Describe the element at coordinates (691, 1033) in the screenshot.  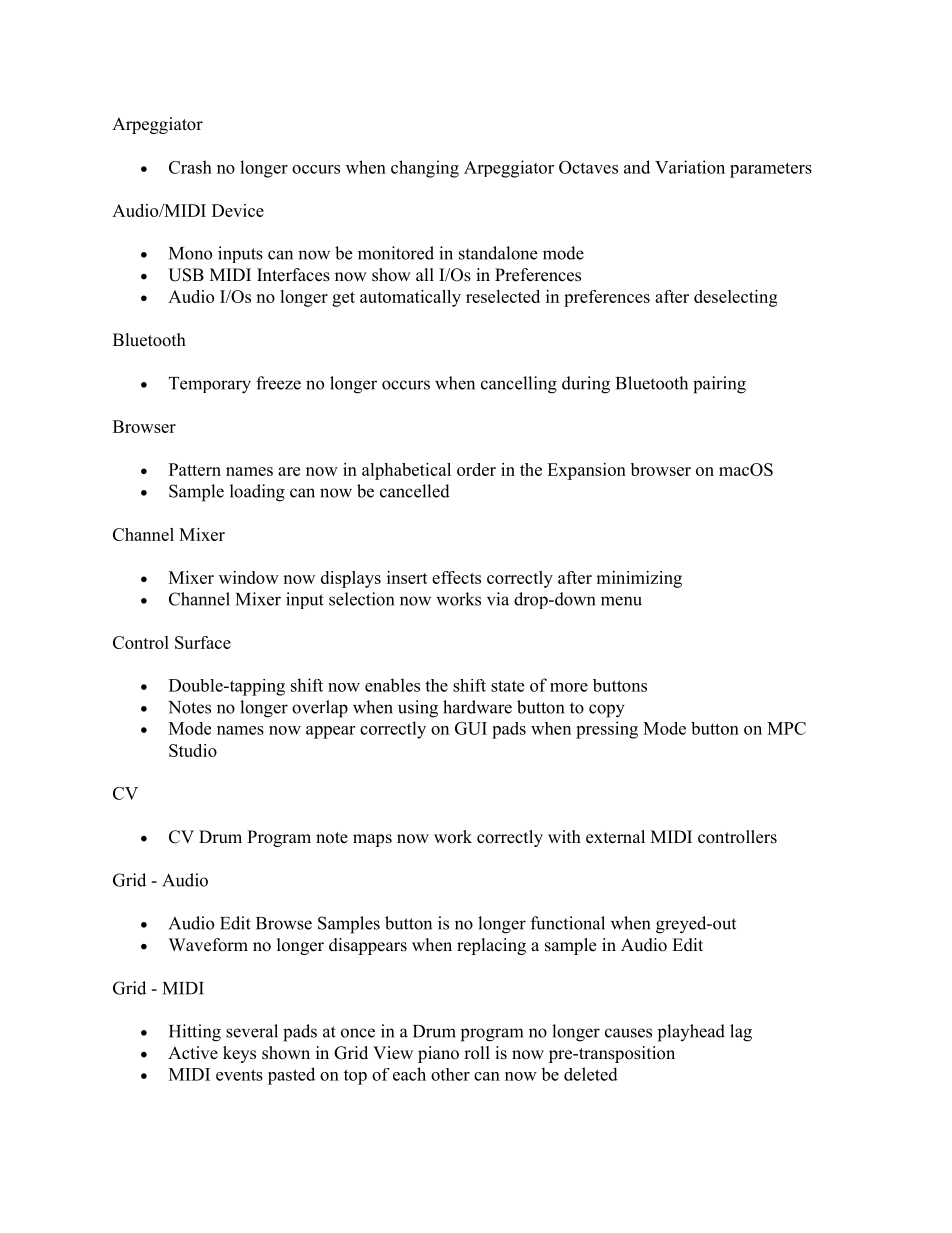
I see `playhead` at that location.
